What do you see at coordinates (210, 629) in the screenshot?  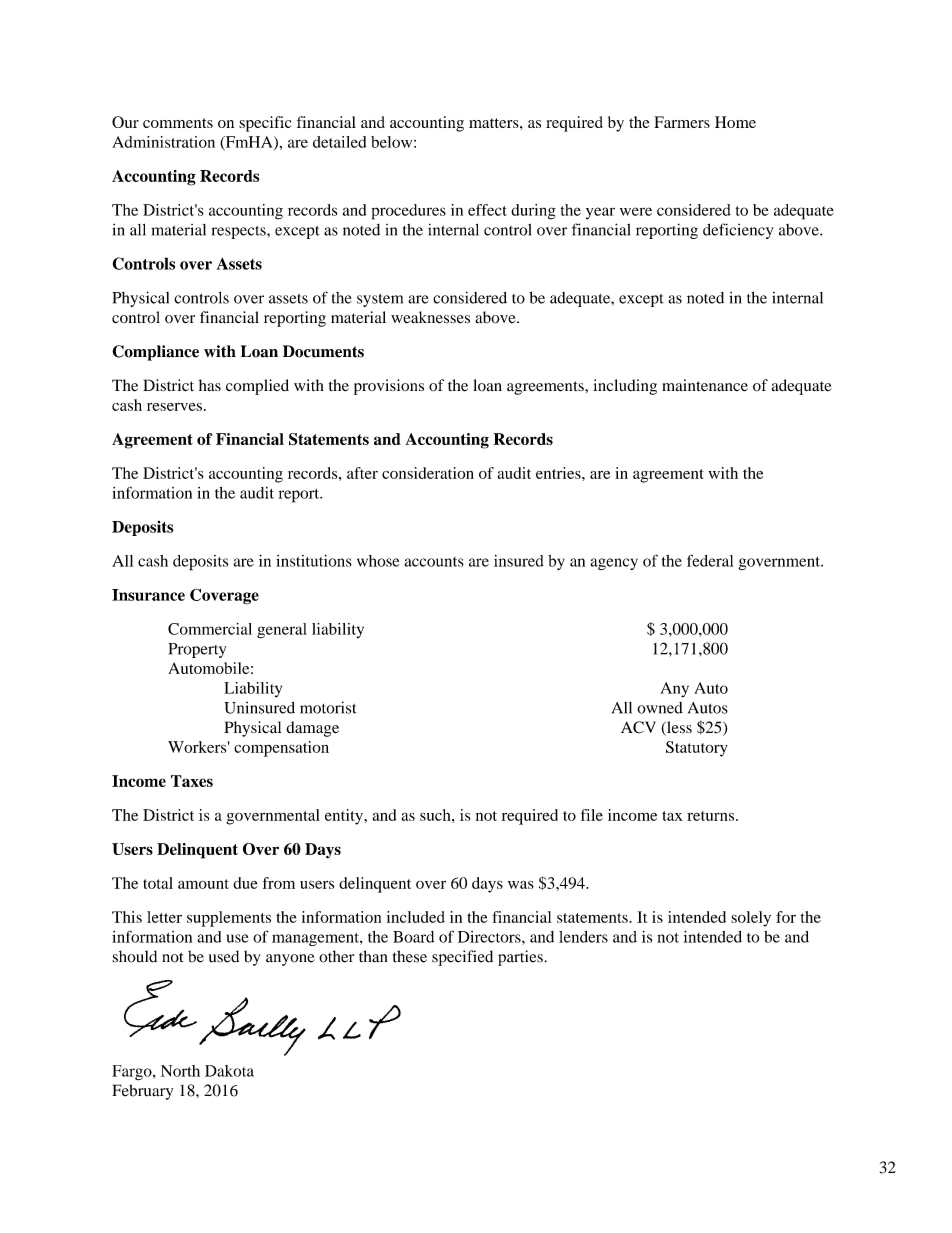 I see `Commercial` at bounding box center [210, 629].
